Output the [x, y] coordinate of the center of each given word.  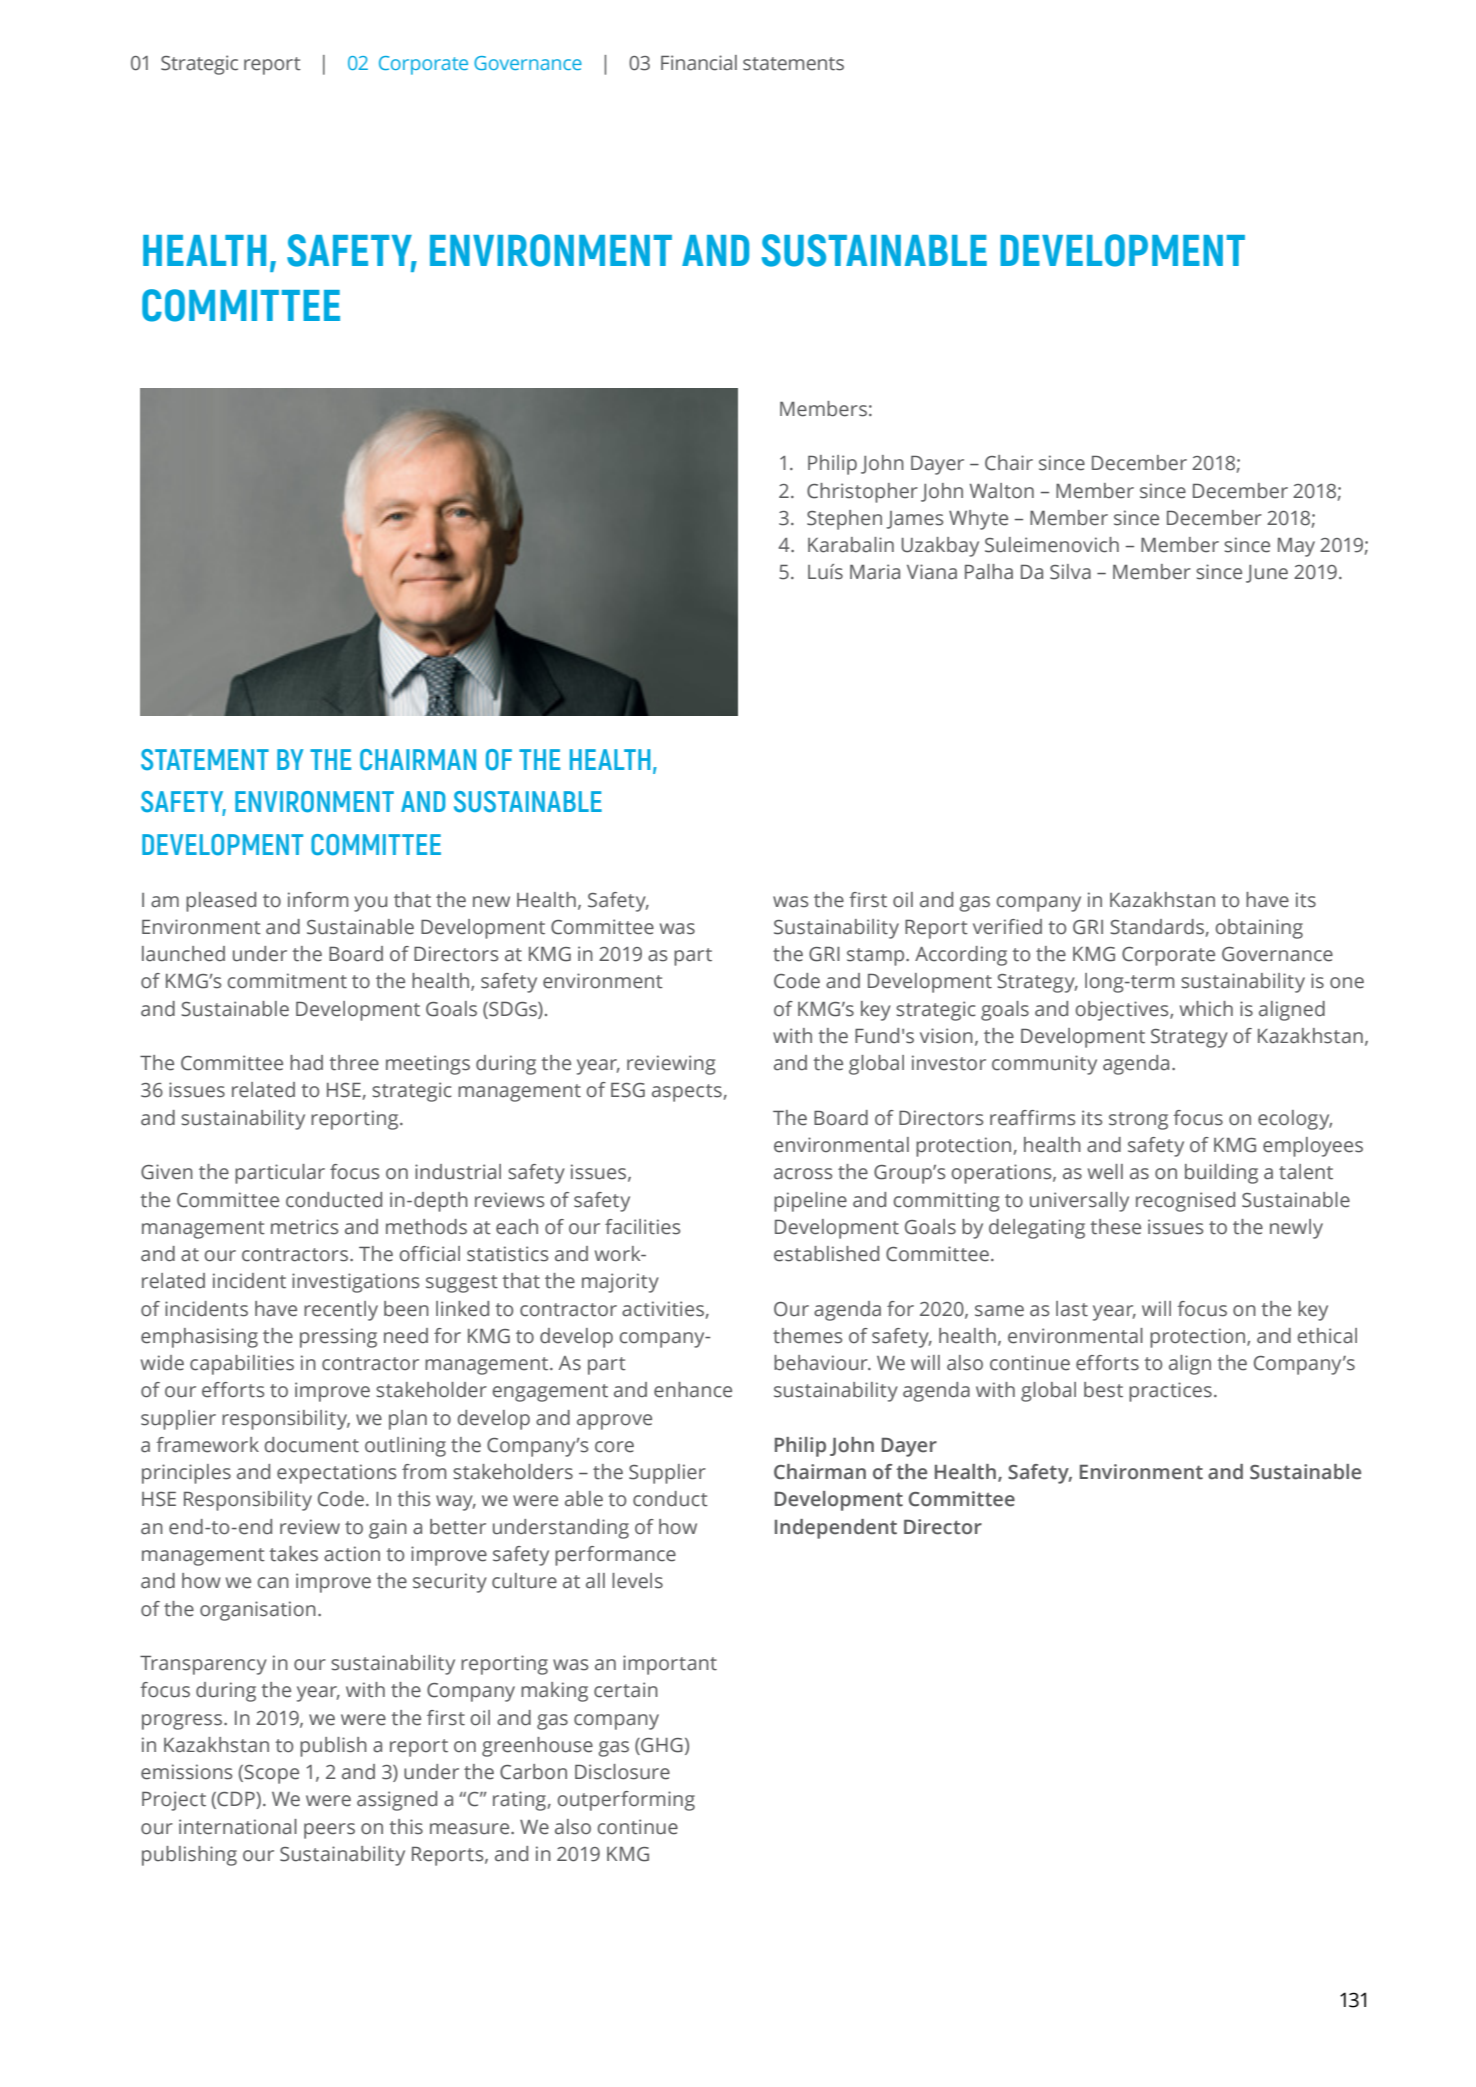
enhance [693, 1390]
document [311, 1445]
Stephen [844, 520]
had [306, 1063]
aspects [687, 1093]
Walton [1001, 491]
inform [318, 900]
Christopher [862, 493]
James [915, 520]
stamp [877, 957]
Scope [271, 1774]
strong [1138, 1121]
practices [1170, 1392]
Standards [1157, 927]
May [1296, 547]
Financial [699, 63]
